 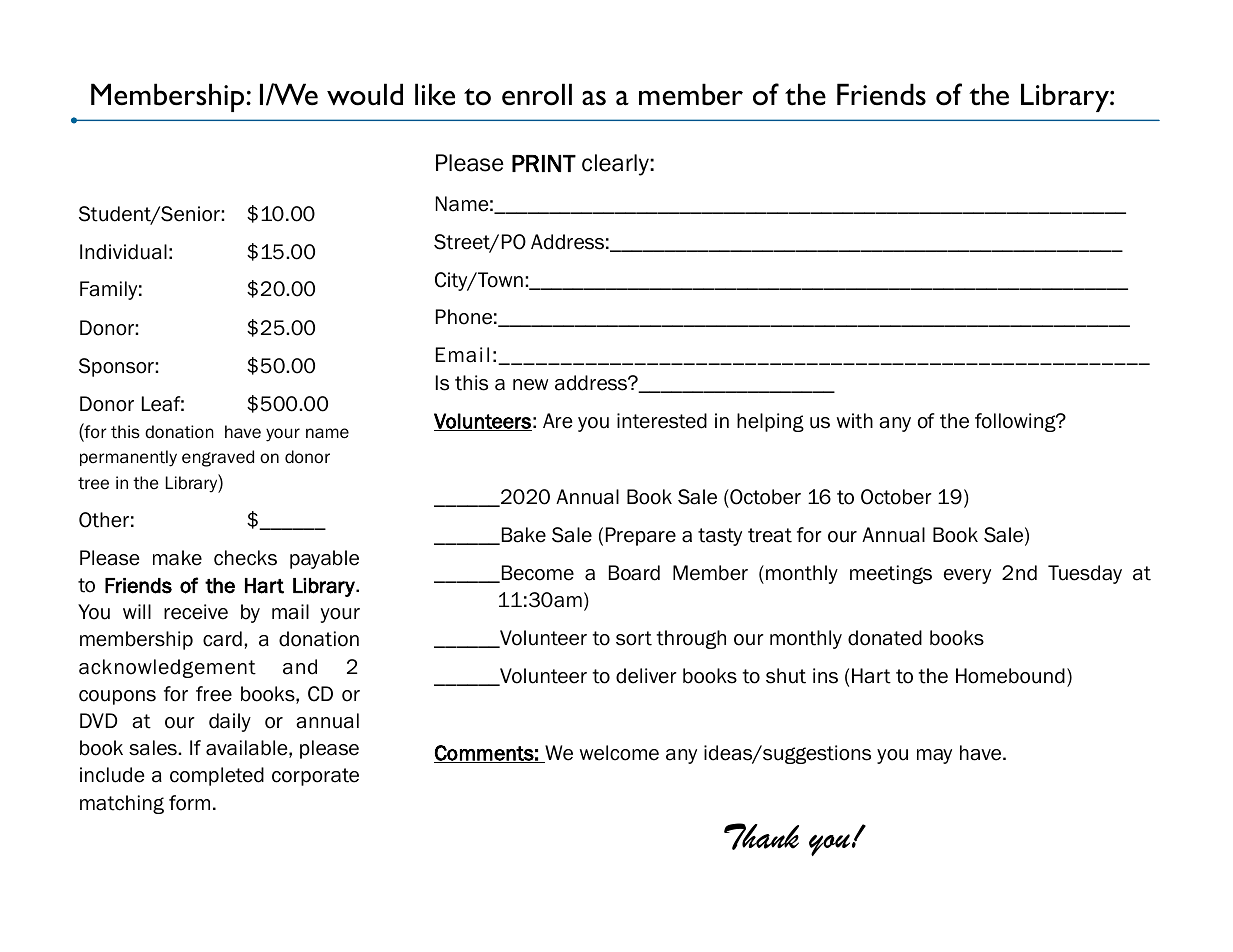 What do you see at coordinates (662, 421) in the screenshot?
I see `interested` at bounding box center [662, 421].
